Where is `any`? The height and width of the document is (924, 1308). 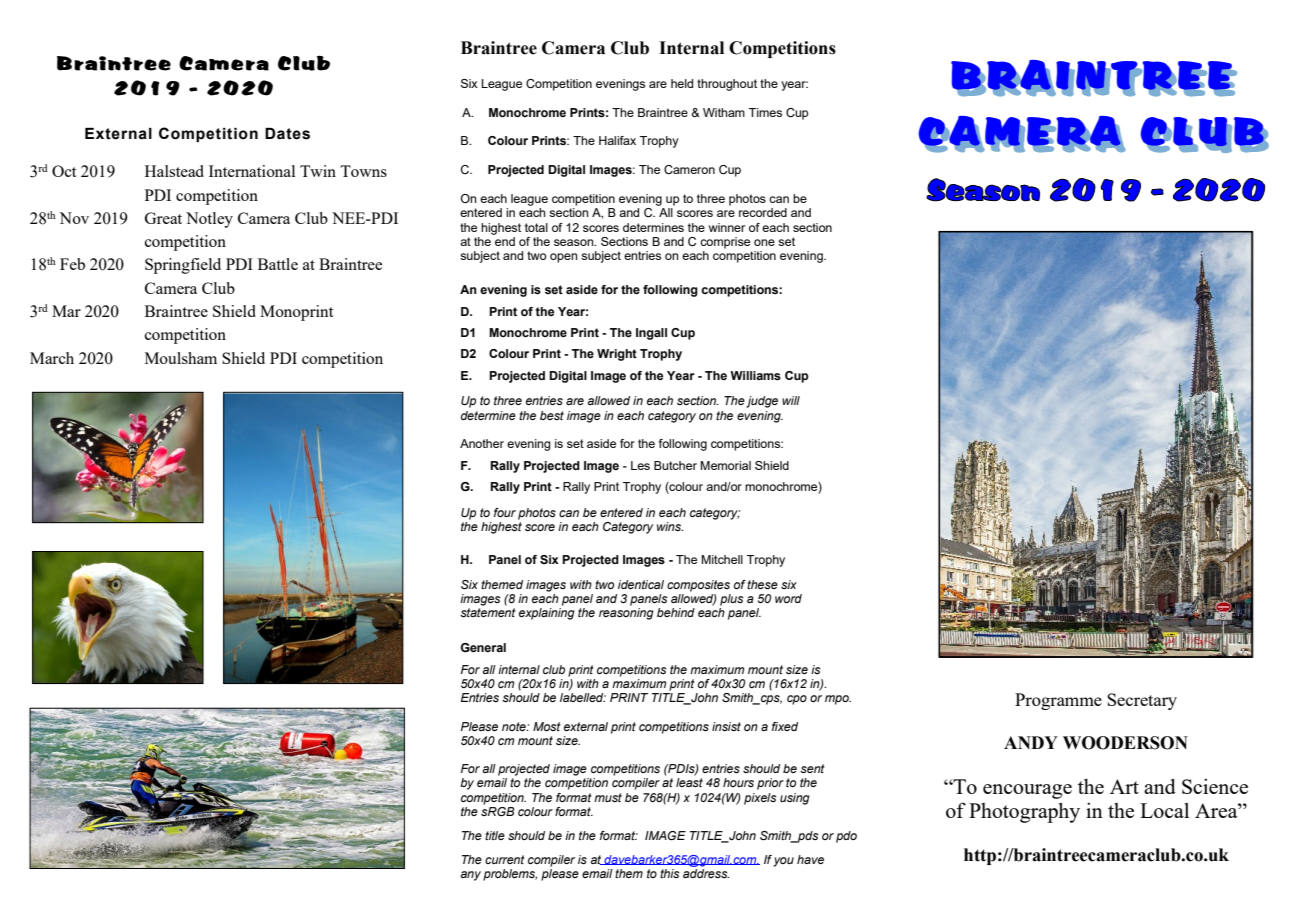 any is located at coordinates (470, 876).
